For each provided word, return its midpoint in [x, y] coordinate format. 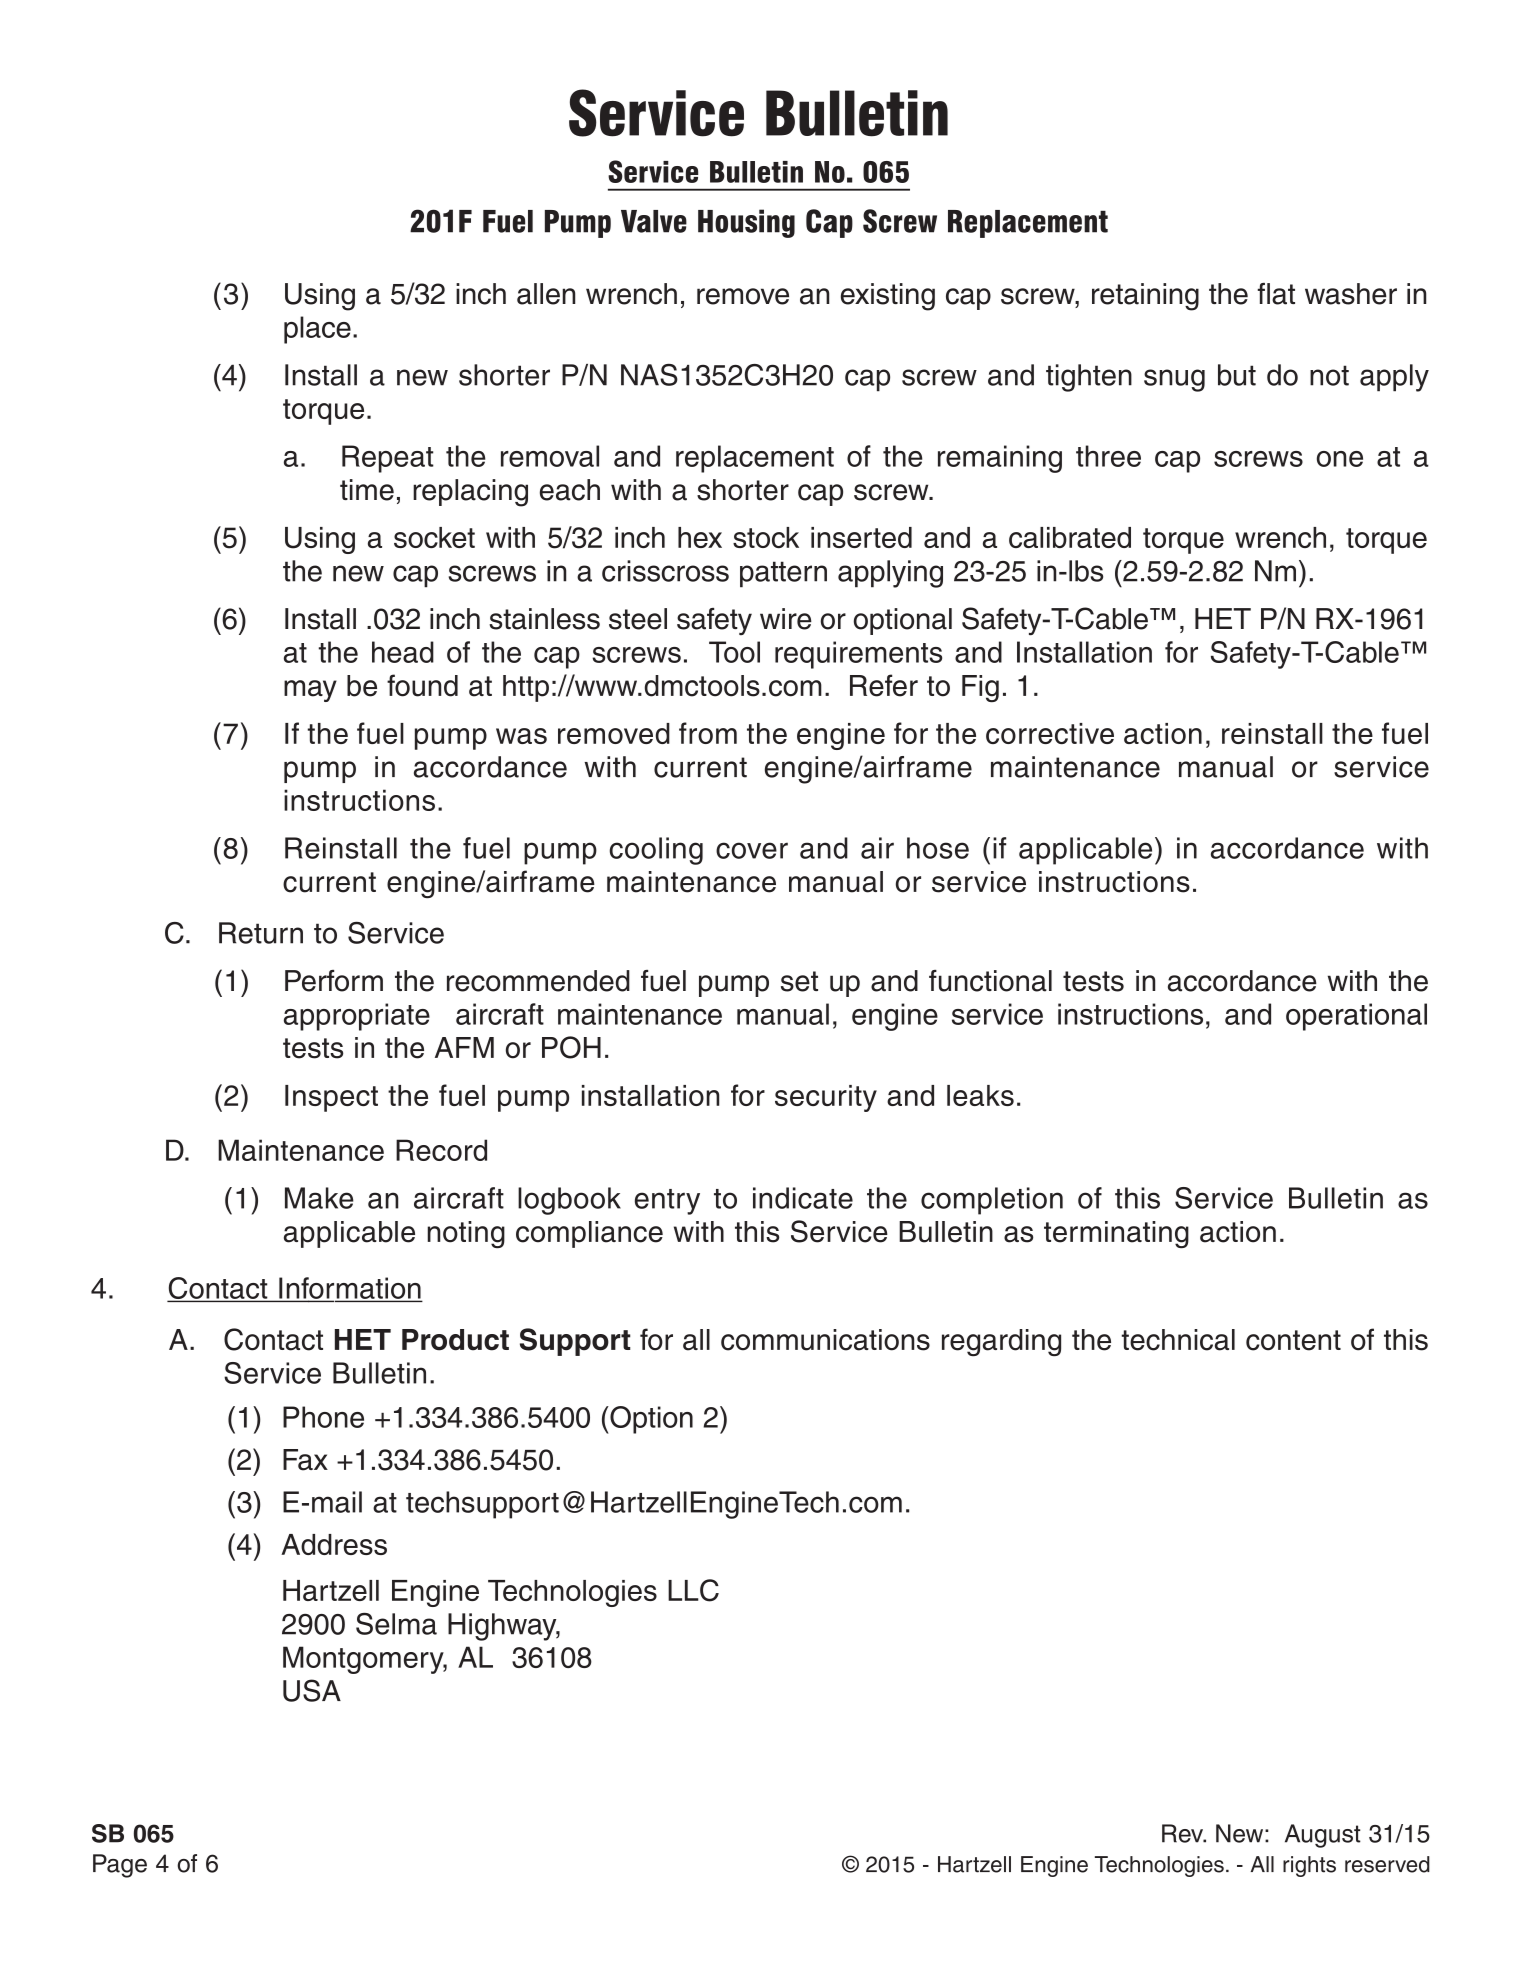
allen [546, 294]
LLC [693, 1590]
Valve [654, 221]
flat [1276, 294]
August [1323, 1836]
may [310, 691]
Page [120, 1866]
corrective [1050, 733]
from [708, 733]
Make [319, 1198]
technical [1178, 1340]
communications [825, 1340]
